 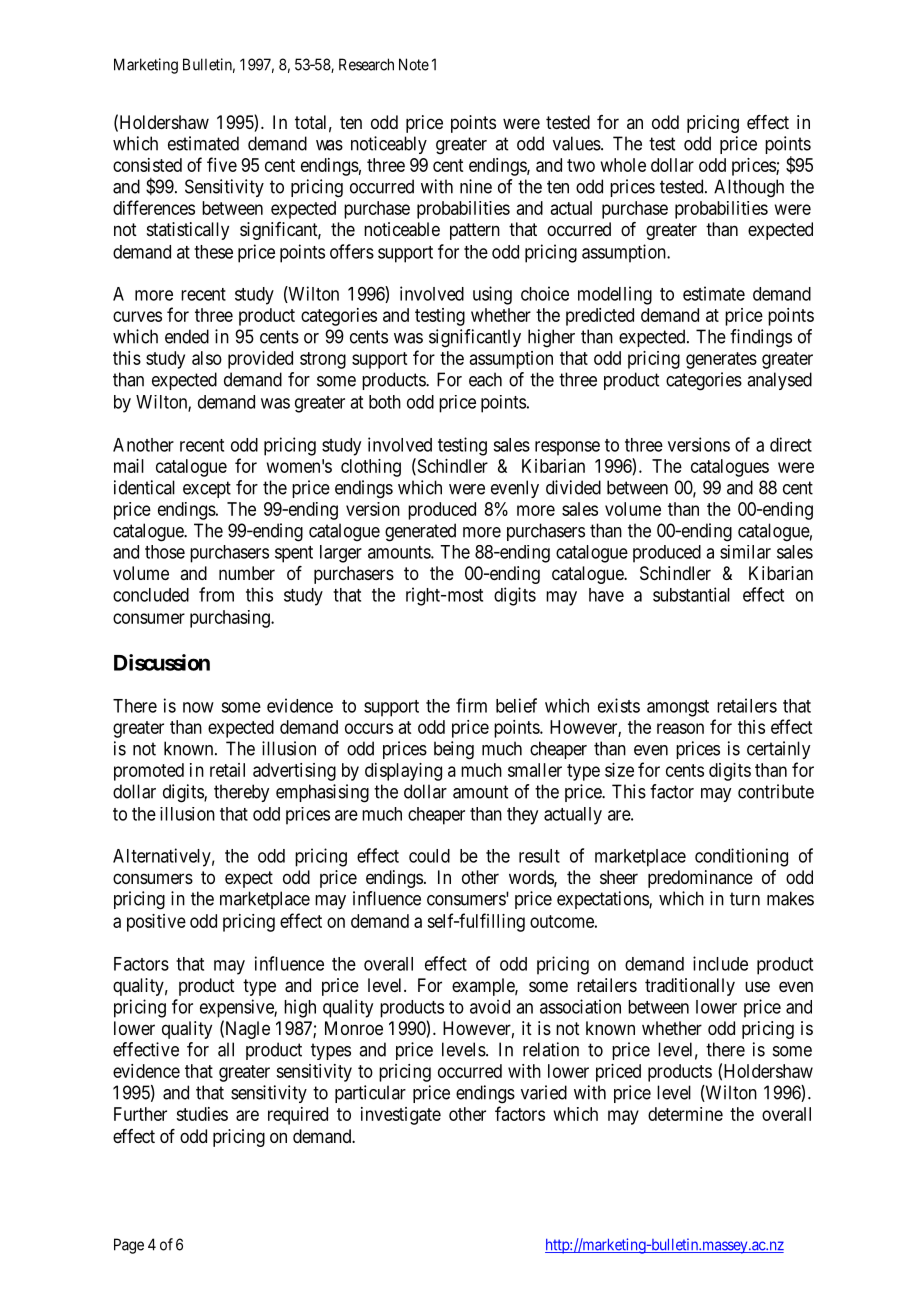 I want to click on Note, so click(x=414, y=64).
